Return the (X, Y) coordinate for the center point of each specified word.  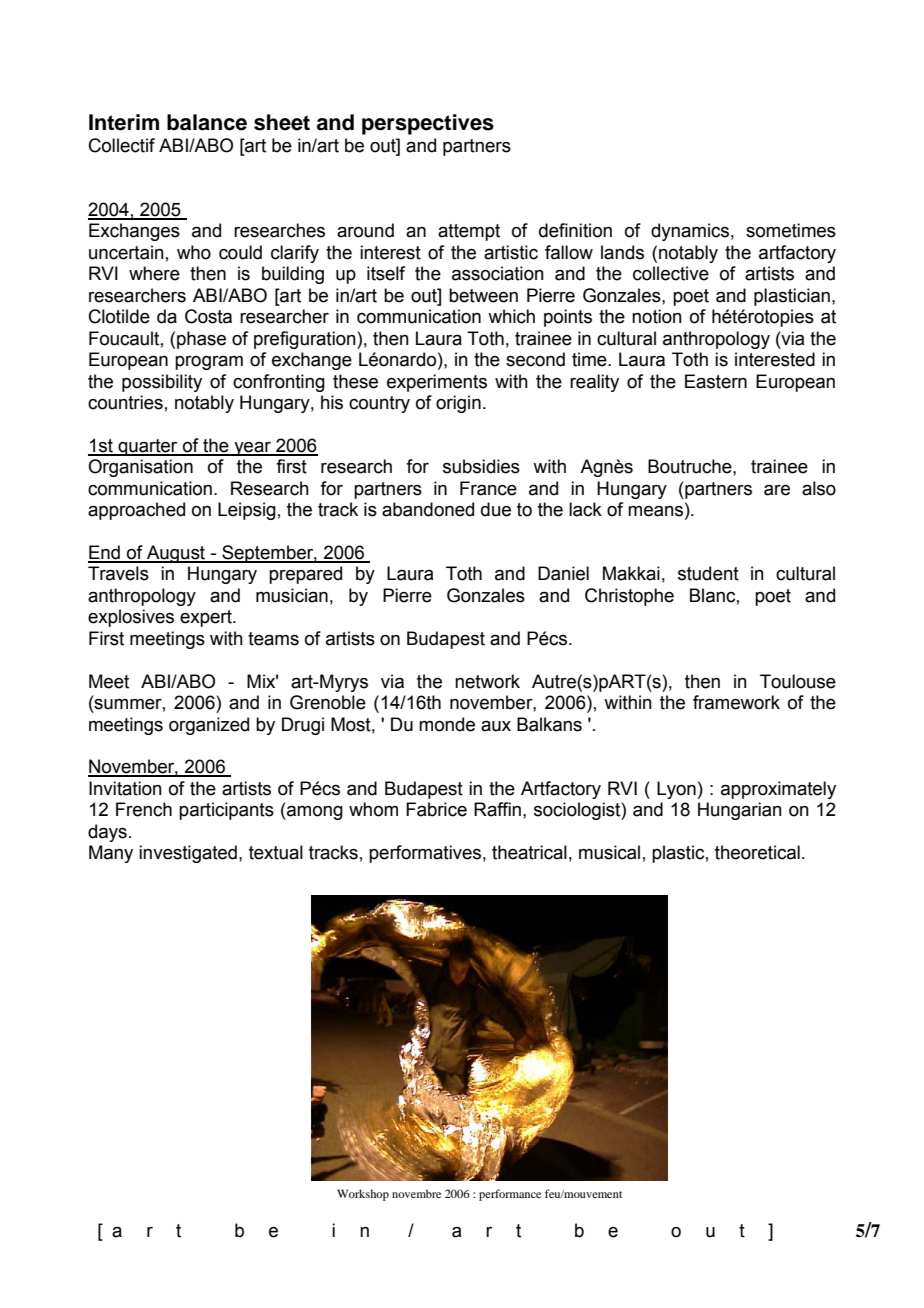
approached (136, 511)
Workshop (363, 1195)
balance (207, 122)
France (488, 488)
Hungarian (740, 811)
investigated (188, 854)
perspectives (428, 124)
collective (671, 273)
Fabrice (436, 809)
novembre (416, 1193)
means (655, 511)
